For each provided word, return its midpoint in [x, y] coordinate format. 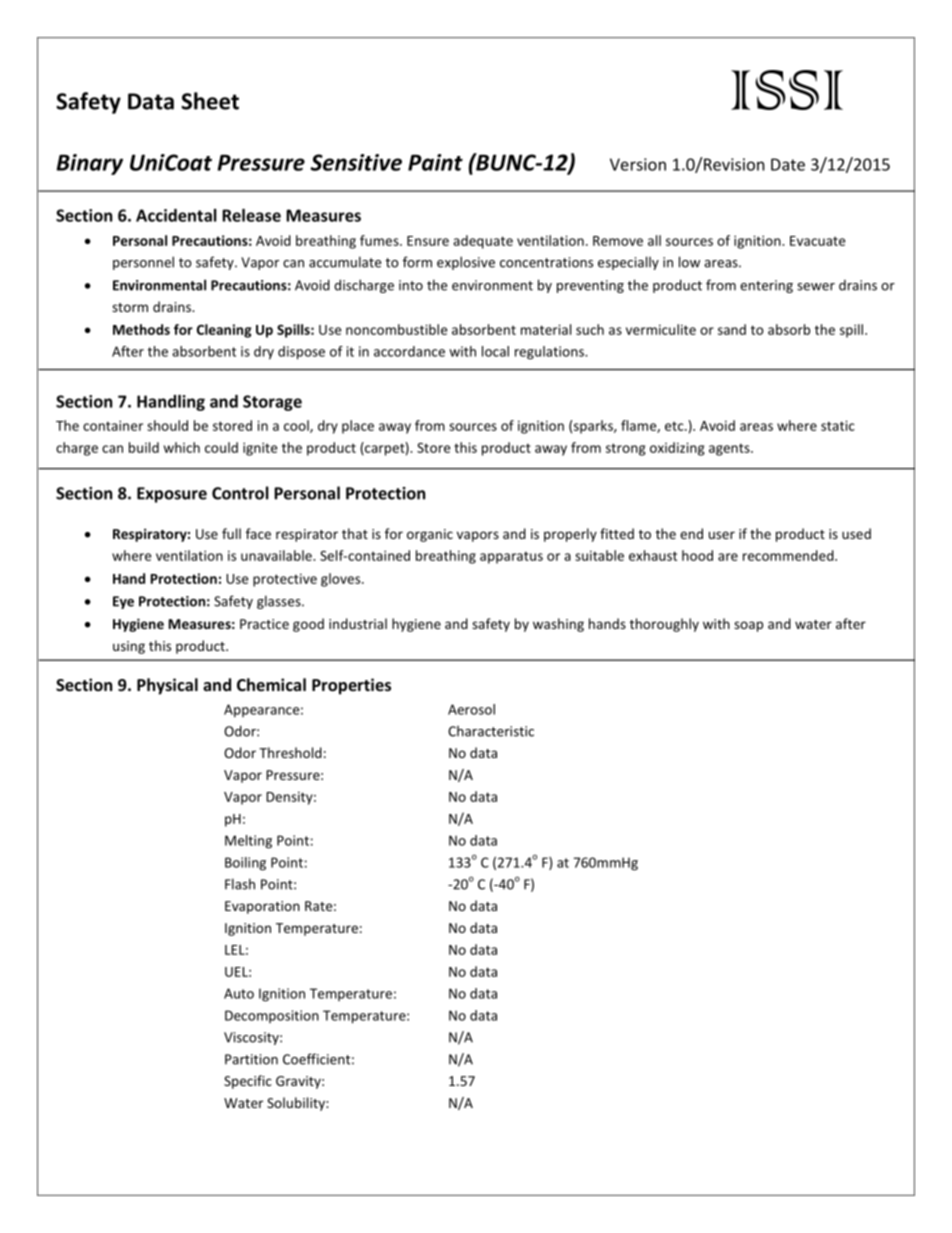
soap [748, 626]
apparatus [511, 557]
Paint [435, 162]
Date [788, 164]
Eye [123, 602]
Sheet [210, 101]
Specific [248, 1082]
